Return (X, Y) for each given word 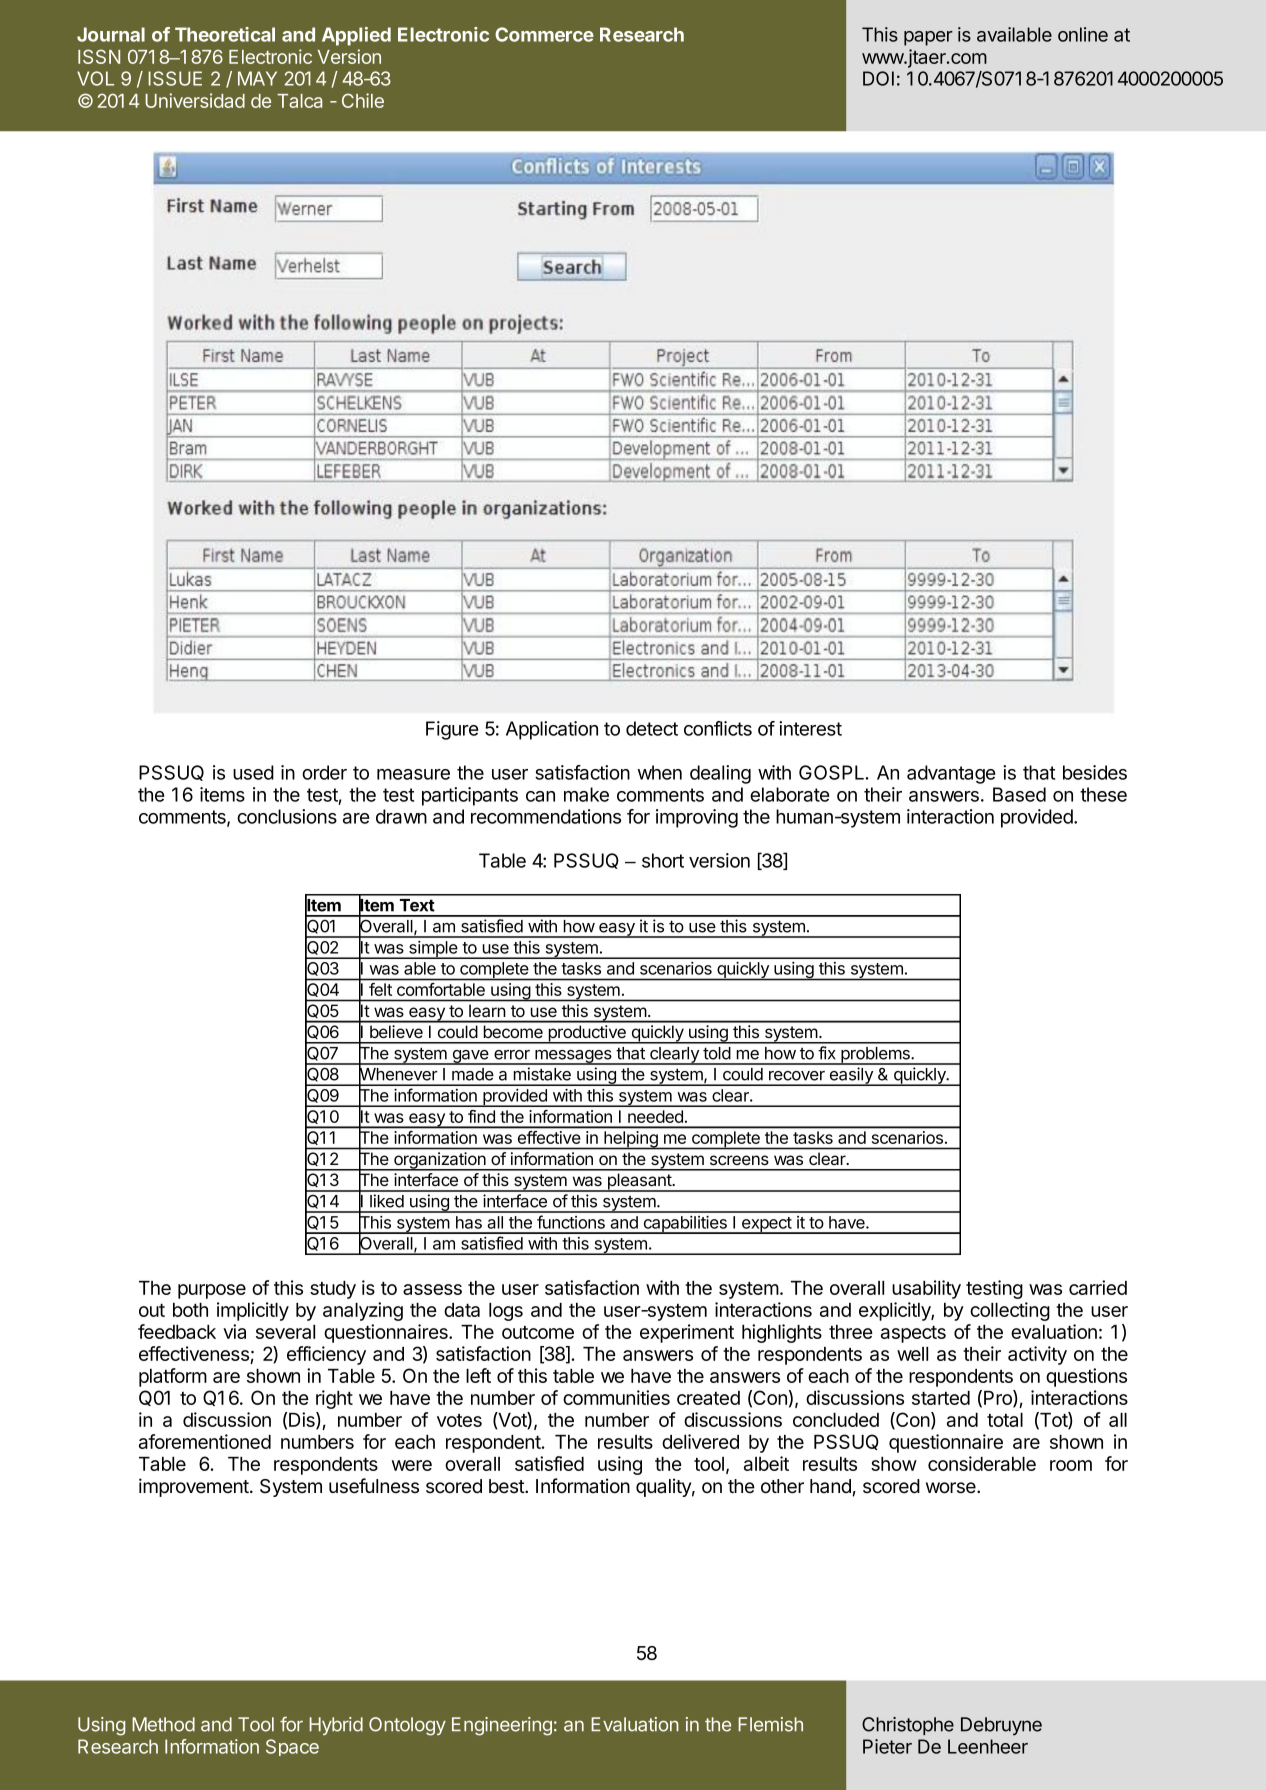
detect (652, 728)
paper (928, 38)
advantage (951, 774)
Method (163, 1724)
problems (875, 1056)
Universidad (195, 100)
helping (631, 1140)
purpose (212, 1291)
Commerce (544, 34)
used (253, 772)
